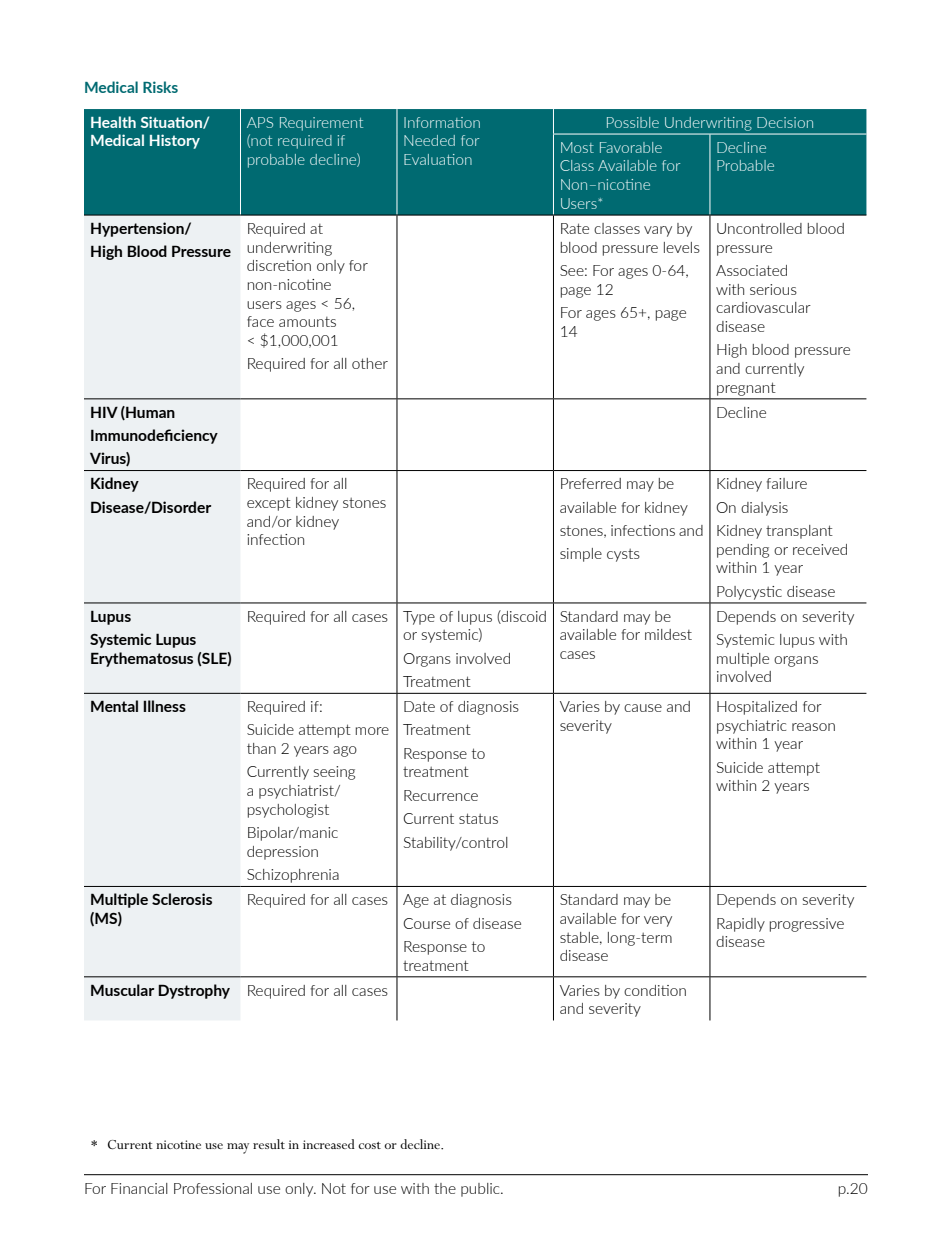 This screenshot has height=1233, width=952. What do you see at coordinates (142, 659) in the screenshot?
I see `Erythematosus` at bounding box center [142, 659].
